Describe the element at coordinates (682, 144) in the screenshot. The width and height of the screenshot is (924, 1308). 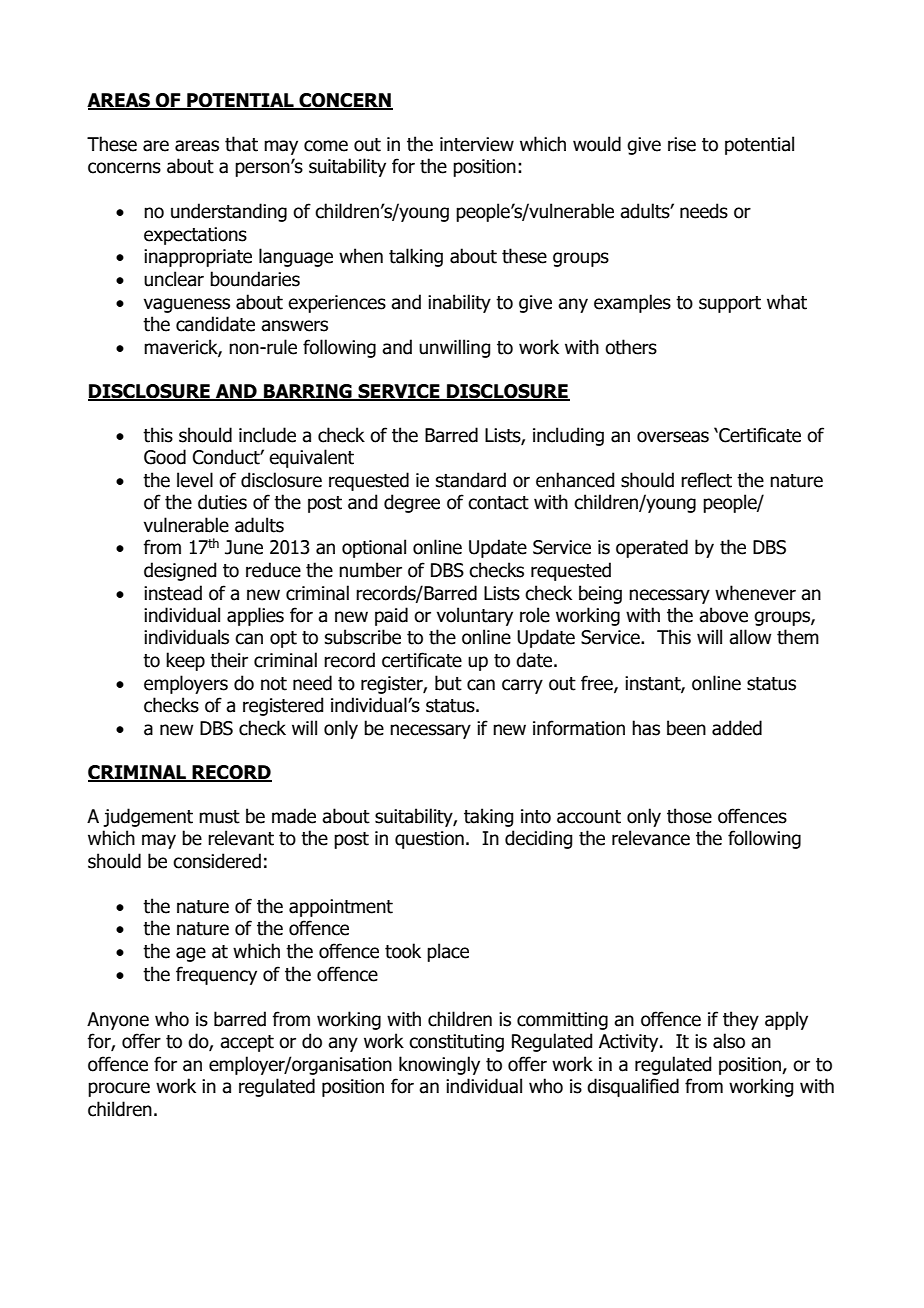
I see `rise` at that location.
